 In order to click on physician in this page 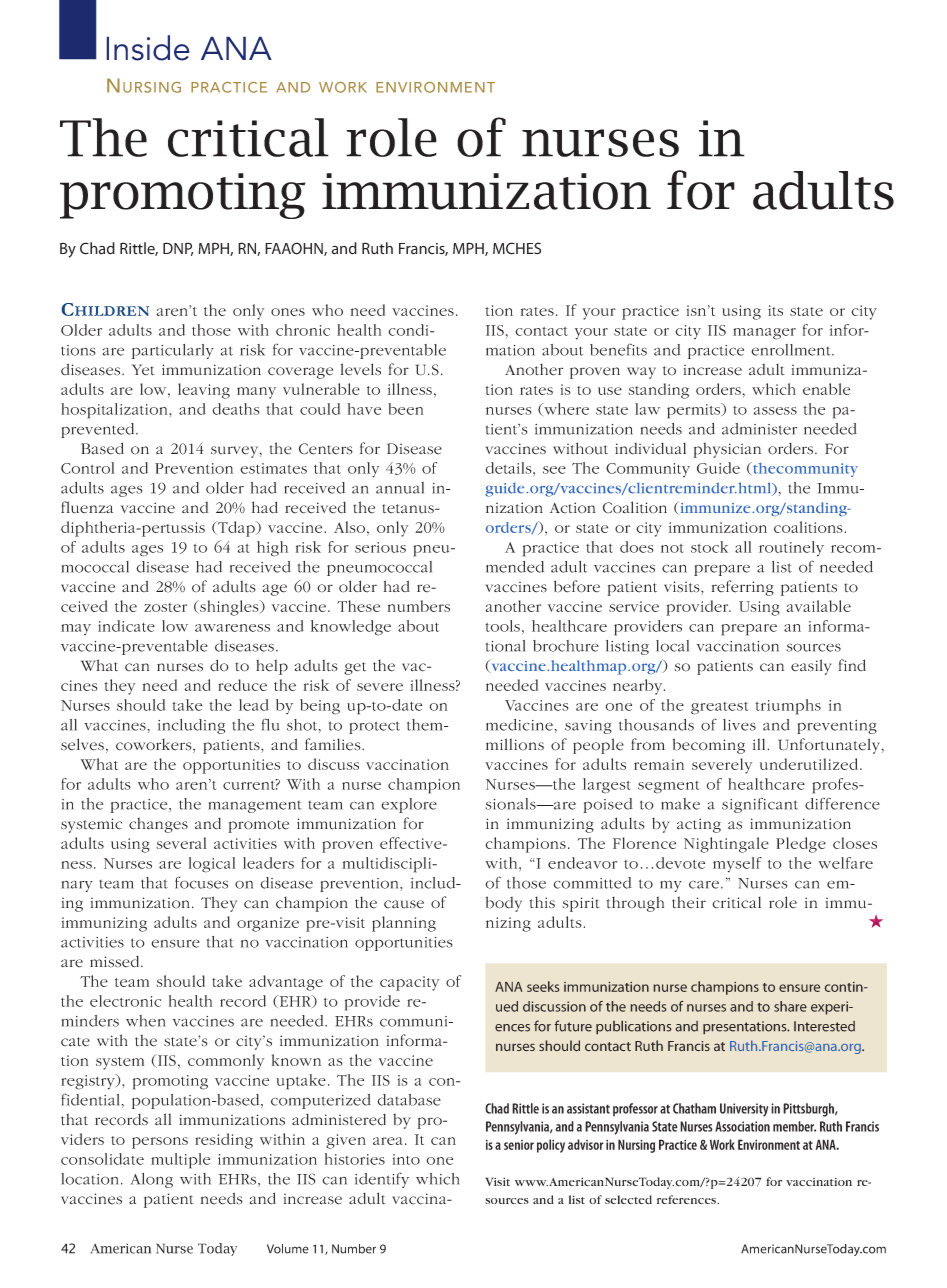, I will do `click(727, 450)`.
